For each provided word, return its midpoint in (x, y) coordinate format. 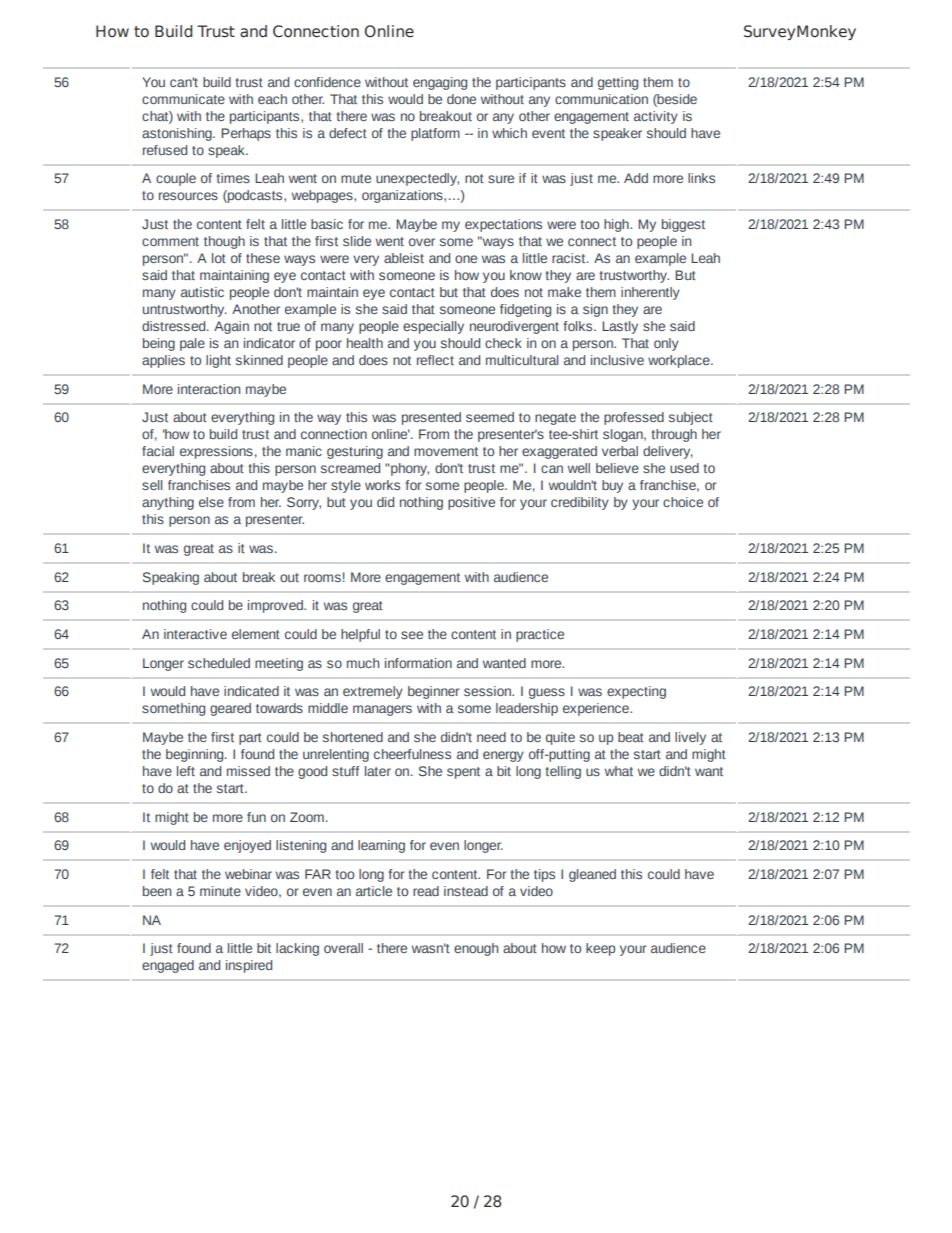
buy (612, 486)
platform (435, 134)
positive (471, 503)
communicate (183, 99)
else (211, 502)
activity (656, 117)
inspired (249, 966)
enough (476, 949)
